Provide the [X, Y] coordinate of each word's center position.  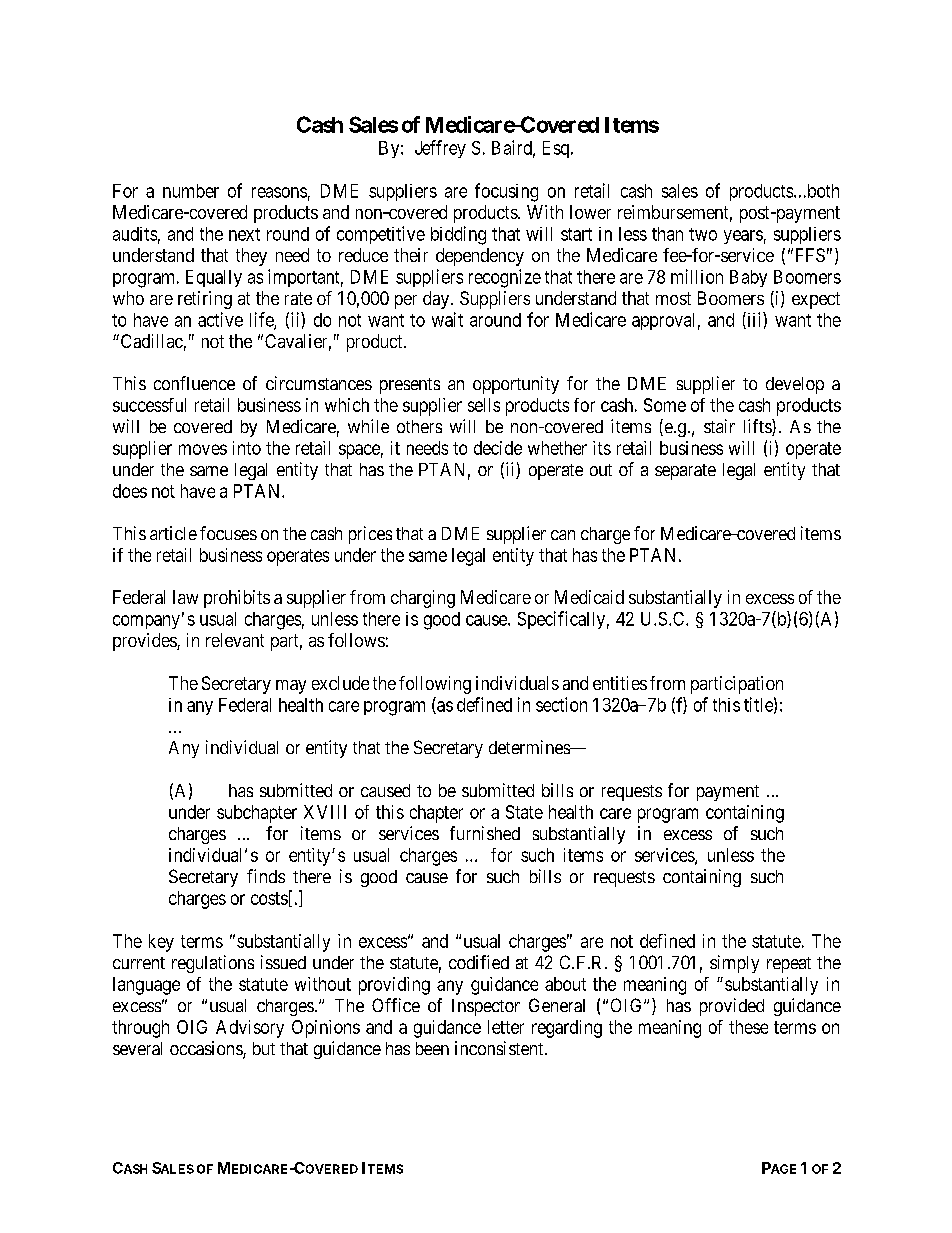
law [185, 597]
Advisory [250, 1029]
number [191, 191]
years [743, 237]
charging [423, 599]
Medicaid [589, 597]
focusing [506, 192]
